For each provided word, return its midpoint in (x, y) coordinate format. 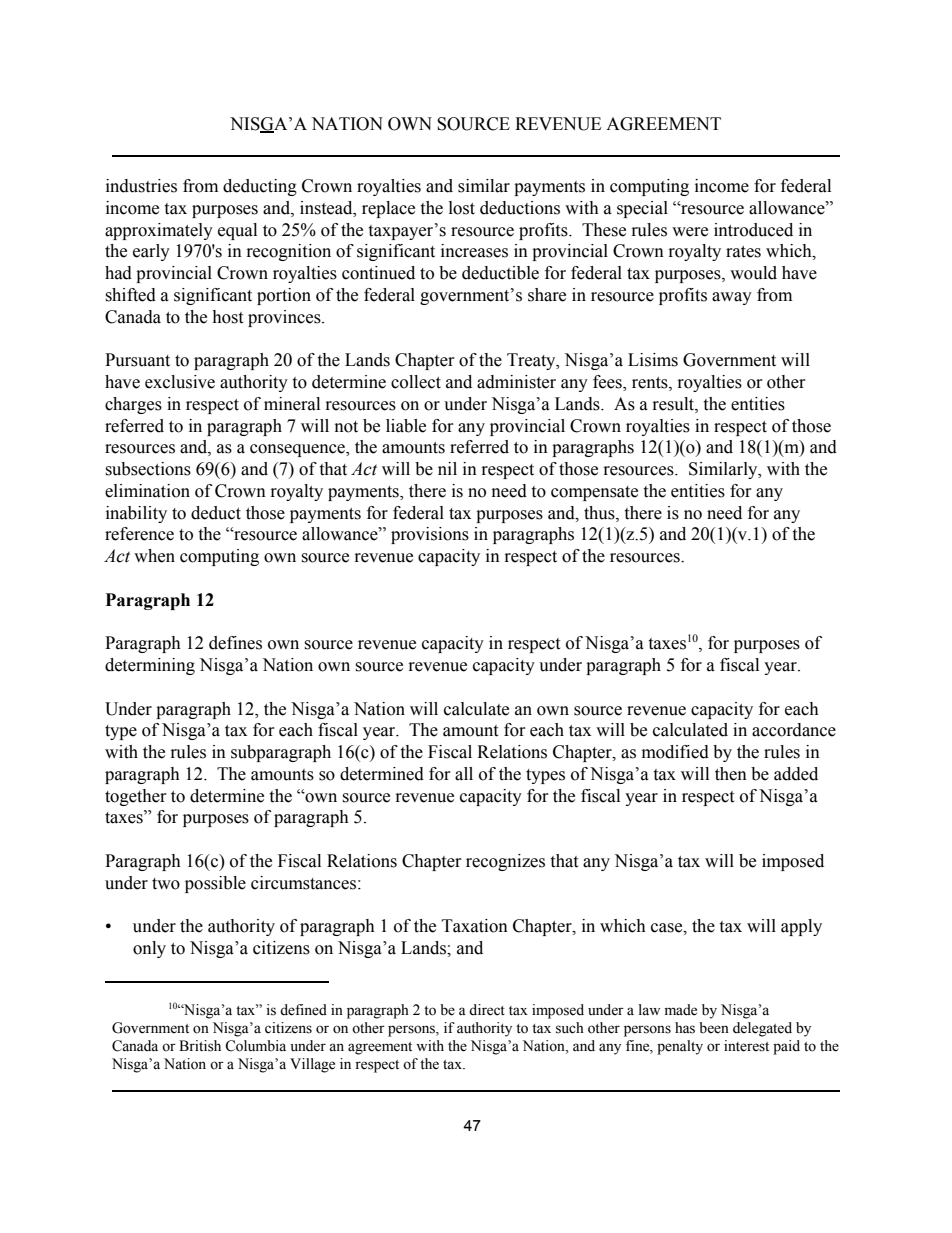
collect (416, 382)
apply (801, 927)
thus (600, 513)
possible (215, 884)
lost (462, 208)
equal (237, 231)
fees (608, 383)
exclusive (180, 382)
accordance (794, 730)
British (200, 1046)
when (154, 556)
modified (675, 752)
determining (150, 666)
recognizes (505, 862)
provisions (430, 535)
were (690, 232)
